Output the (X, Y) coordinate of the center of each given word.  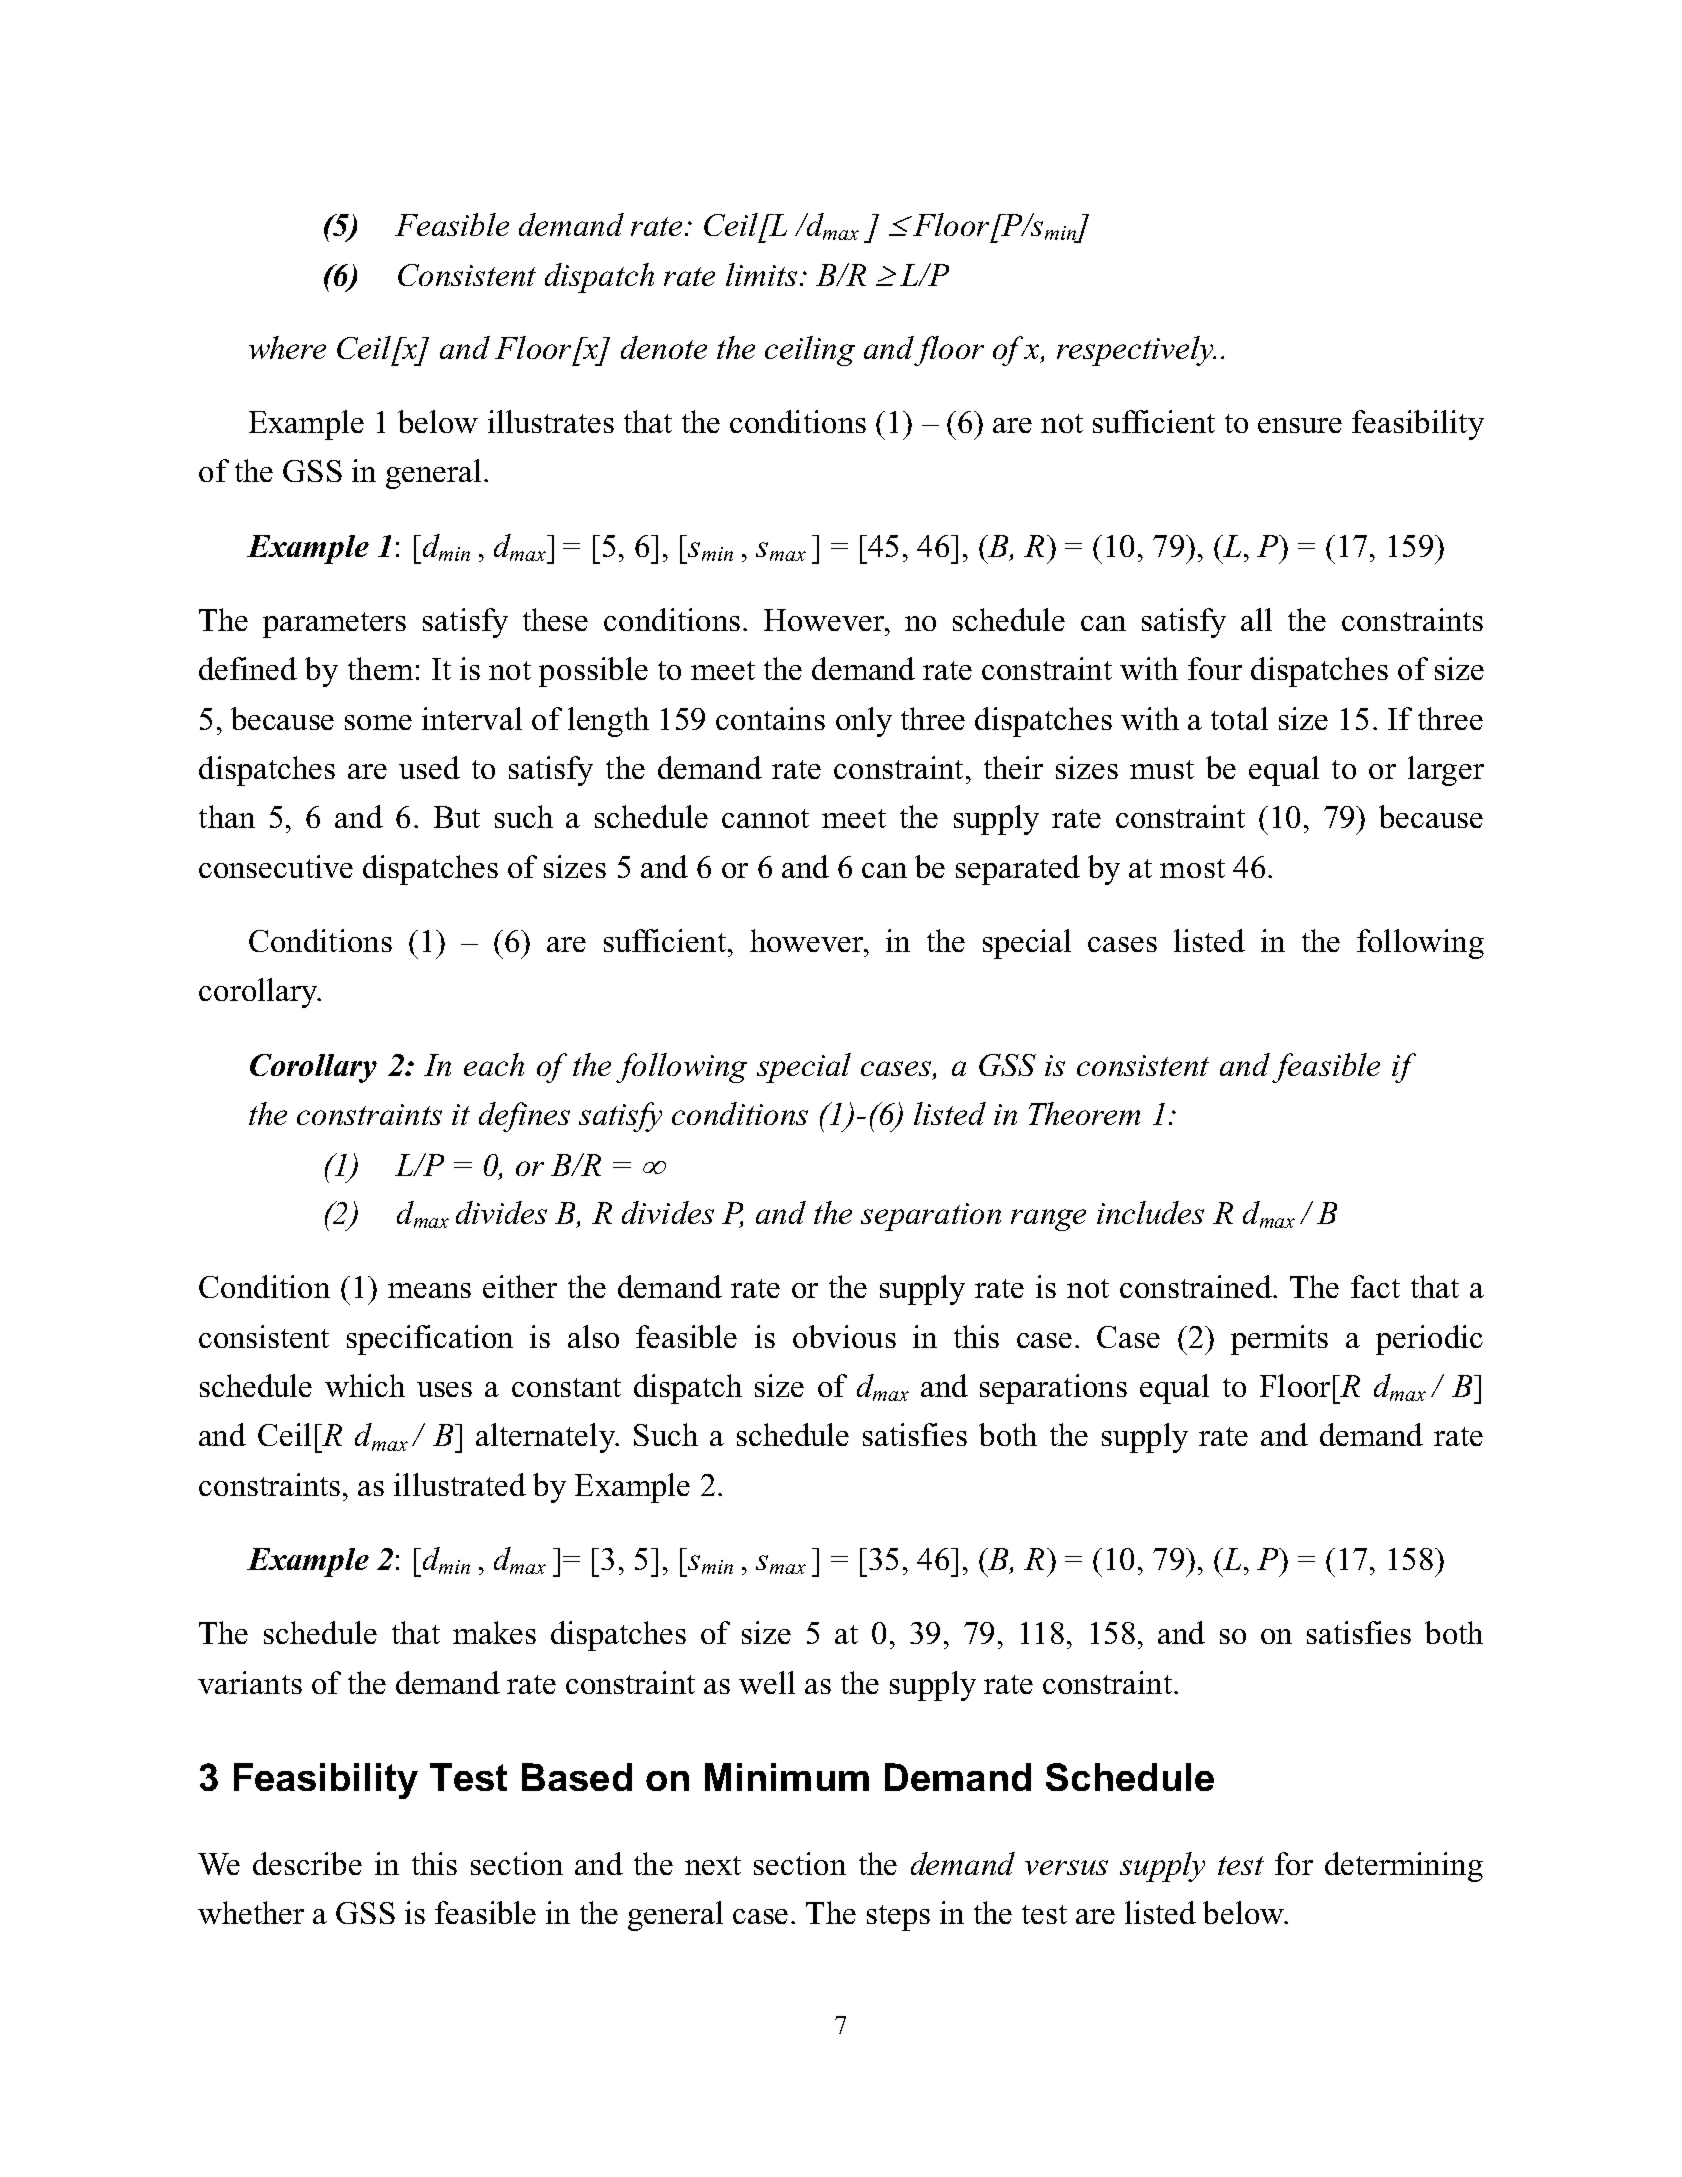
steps (898, 1918)
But (457, 817)
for (1294, 1863)
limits (761, 274)
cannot (765, 818)
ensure (1300, 425)
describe (307, 1863)
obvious (844, 1336)
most (1192, 868)
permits (1279, 1340)
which (365, 1385)
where (287, 347)
